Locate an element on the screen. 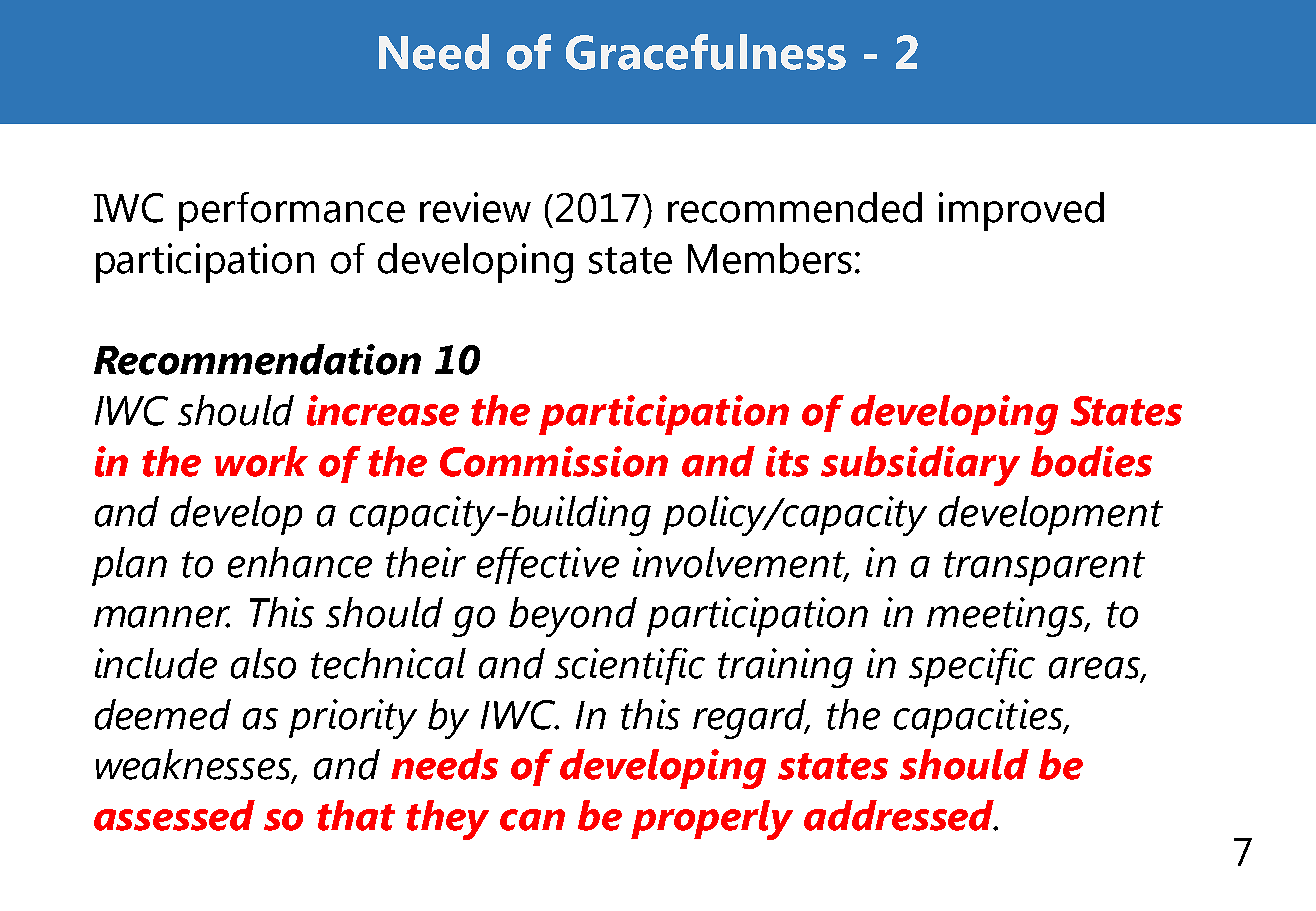  addressed is located at coordinates (900, 815).
